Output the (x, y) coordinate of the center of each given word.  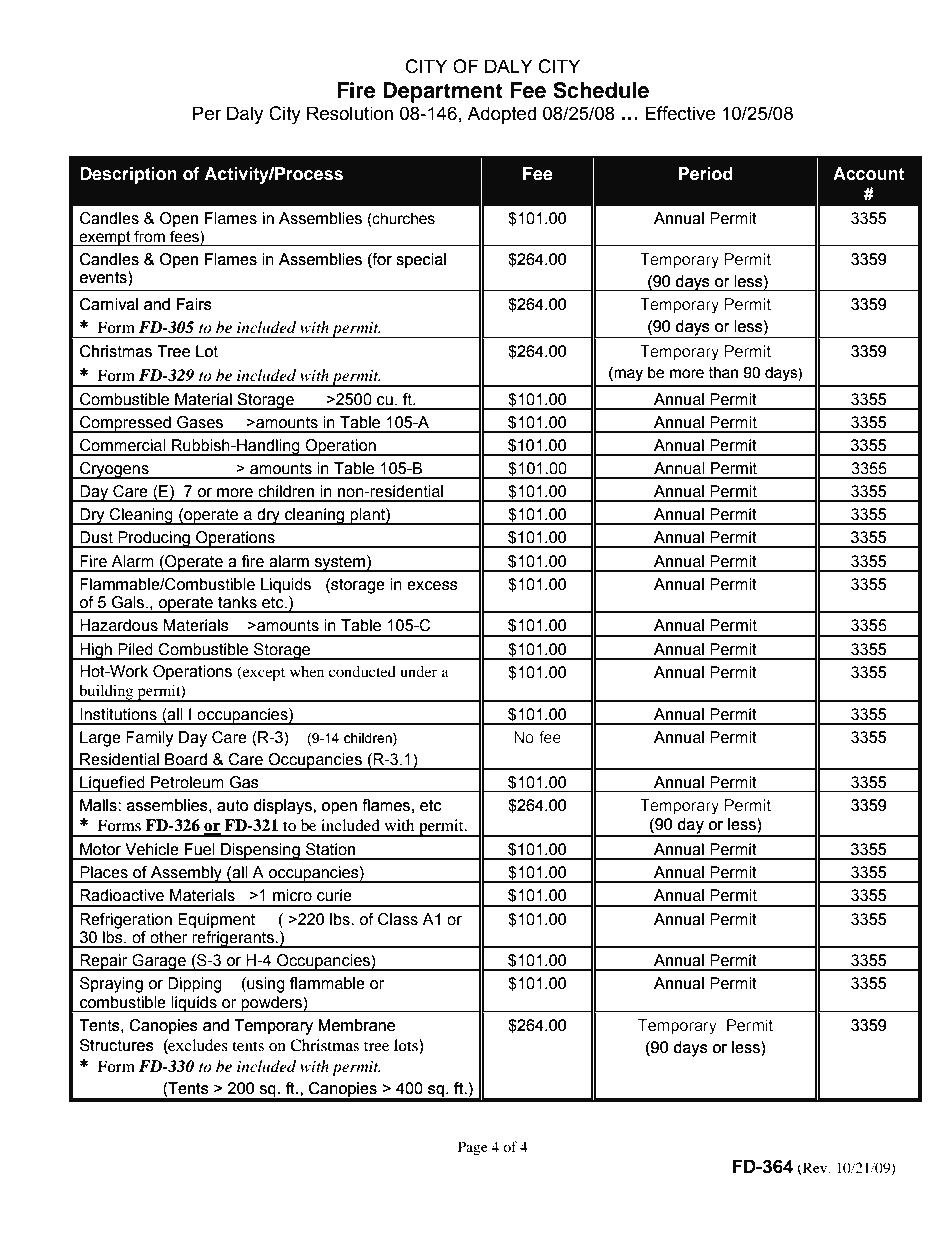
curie (334, 895)
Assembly (186, 874)
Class (398, 919)
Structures (117, 1045)
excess (432, 586)
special (421, 260)
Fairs (194, 304)
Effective (680, 113)
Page (473, 1148)
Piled (135, 649)
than (723, 372)
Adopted (501, 115)
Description (128, 175)
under (418, 671)
